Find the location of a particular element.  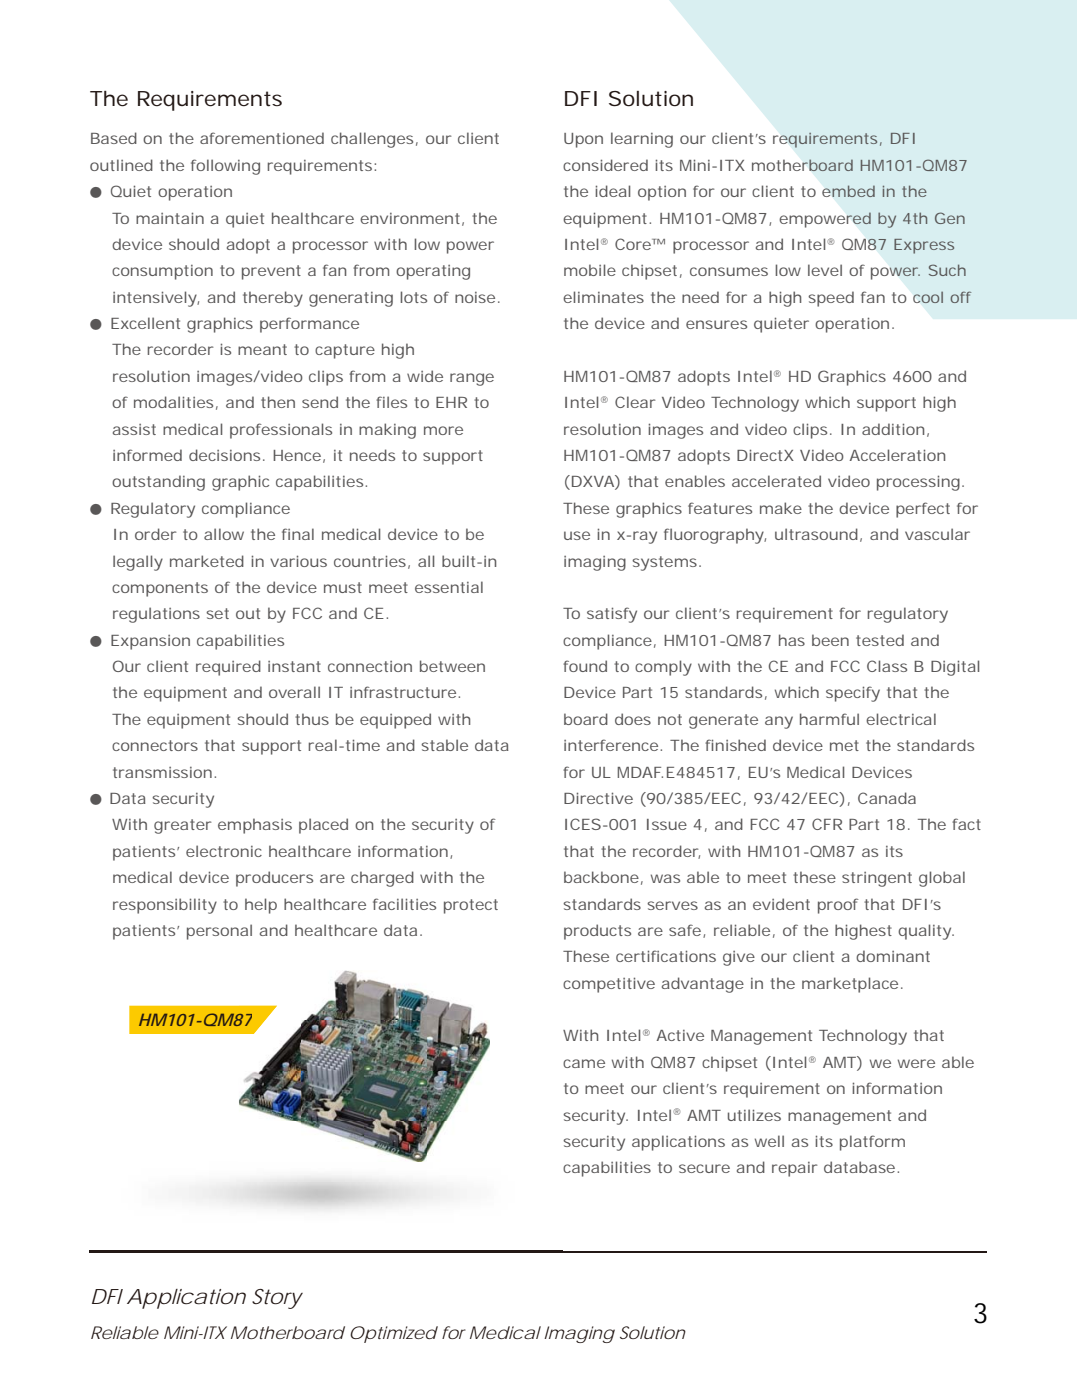

secure is located at coordinates (704, 1168).
